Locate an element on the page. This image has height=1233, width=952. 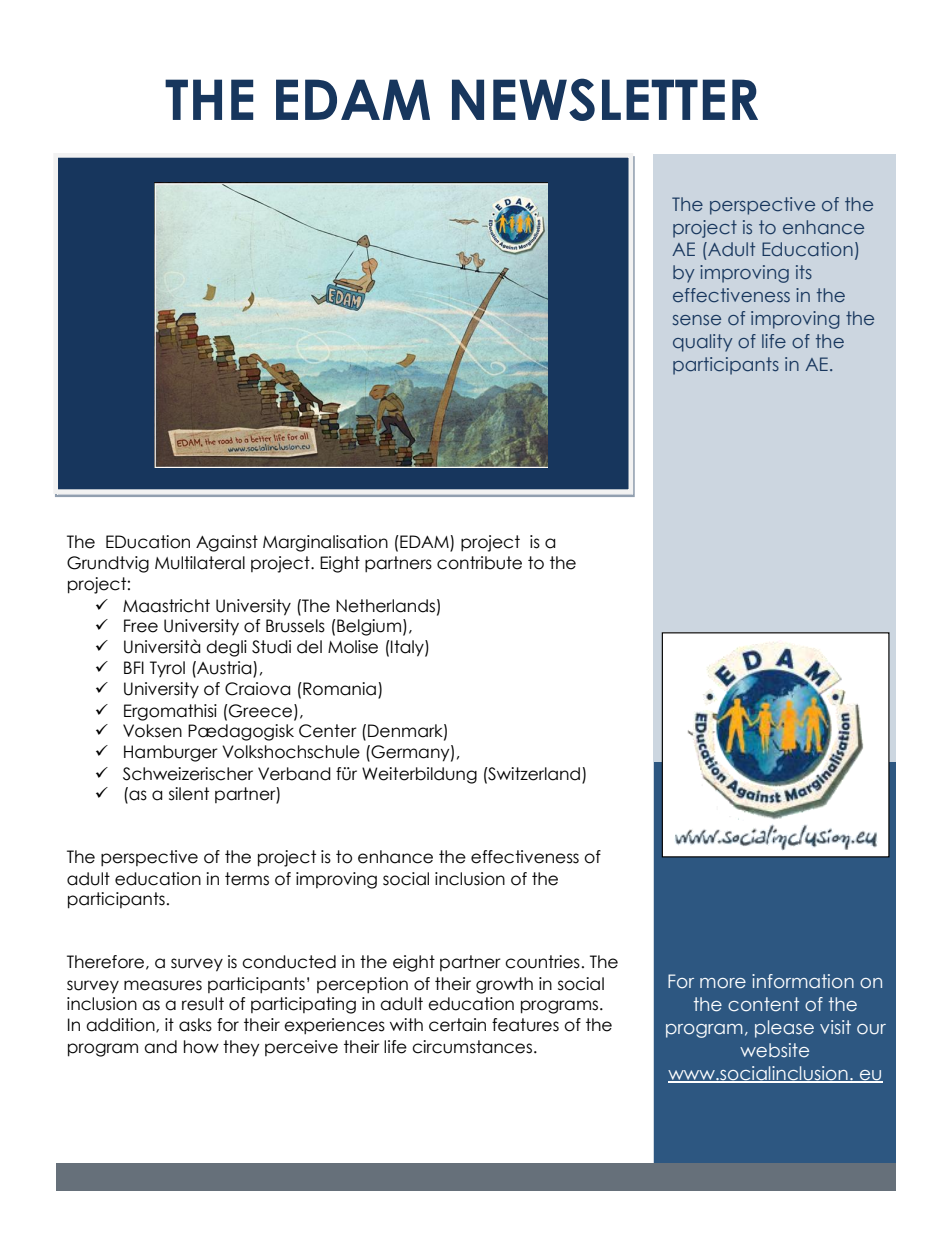
asks is located at coordinates (195, 1025).
